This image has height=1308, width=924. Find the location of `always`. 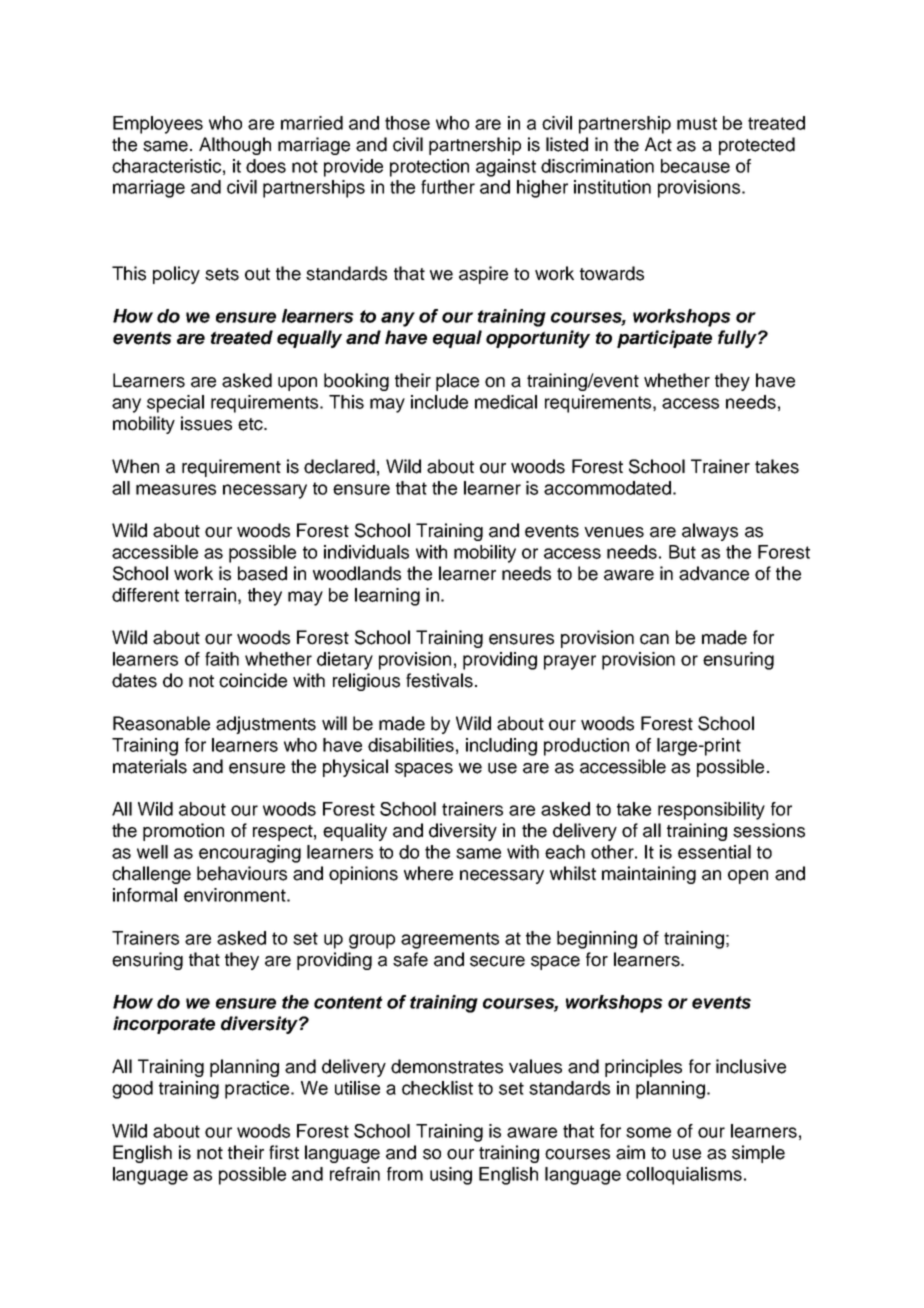

always is located at coordinates (710, 532).
